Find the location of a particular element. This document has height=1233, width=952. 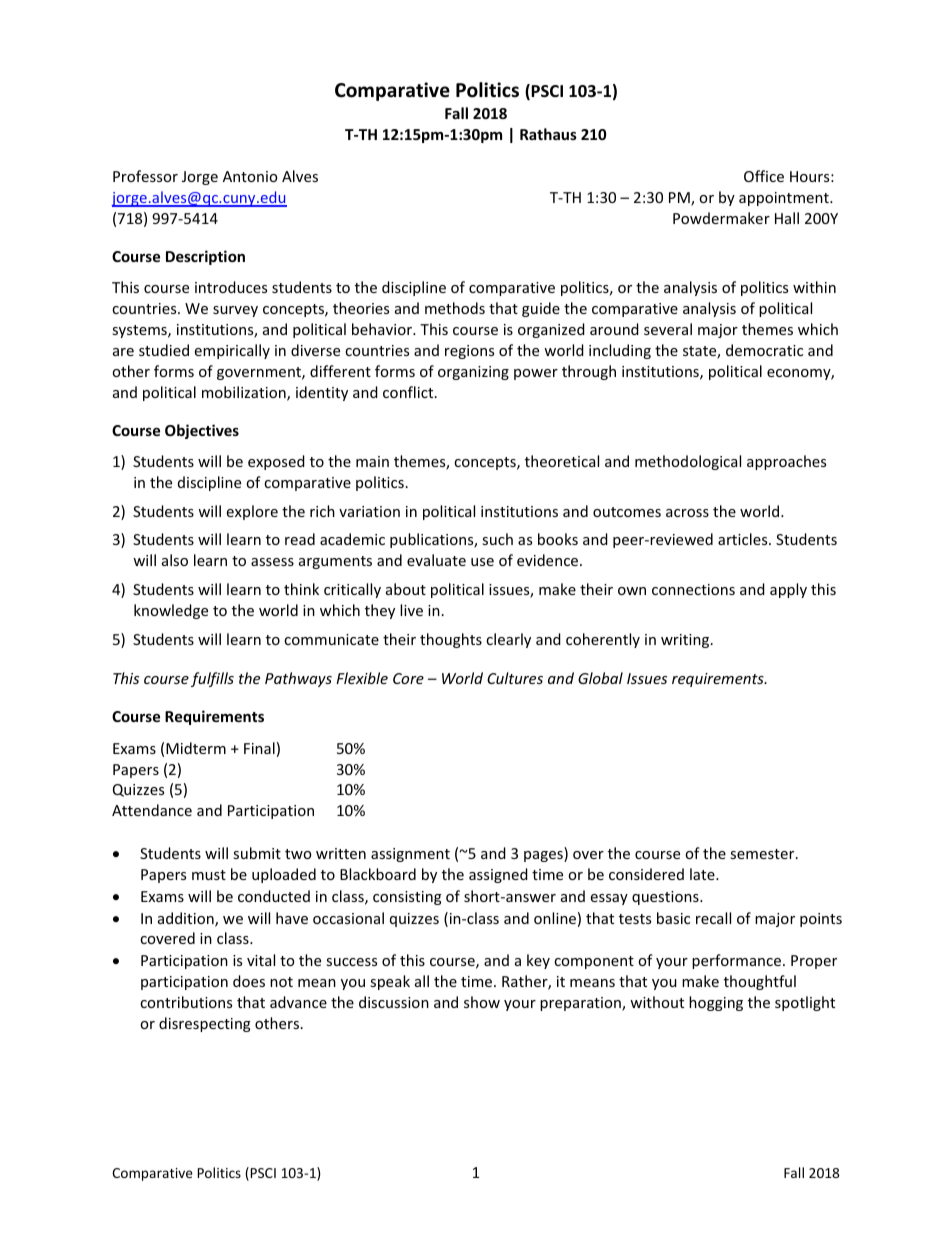

show is located at coordinates (482, 1002).
